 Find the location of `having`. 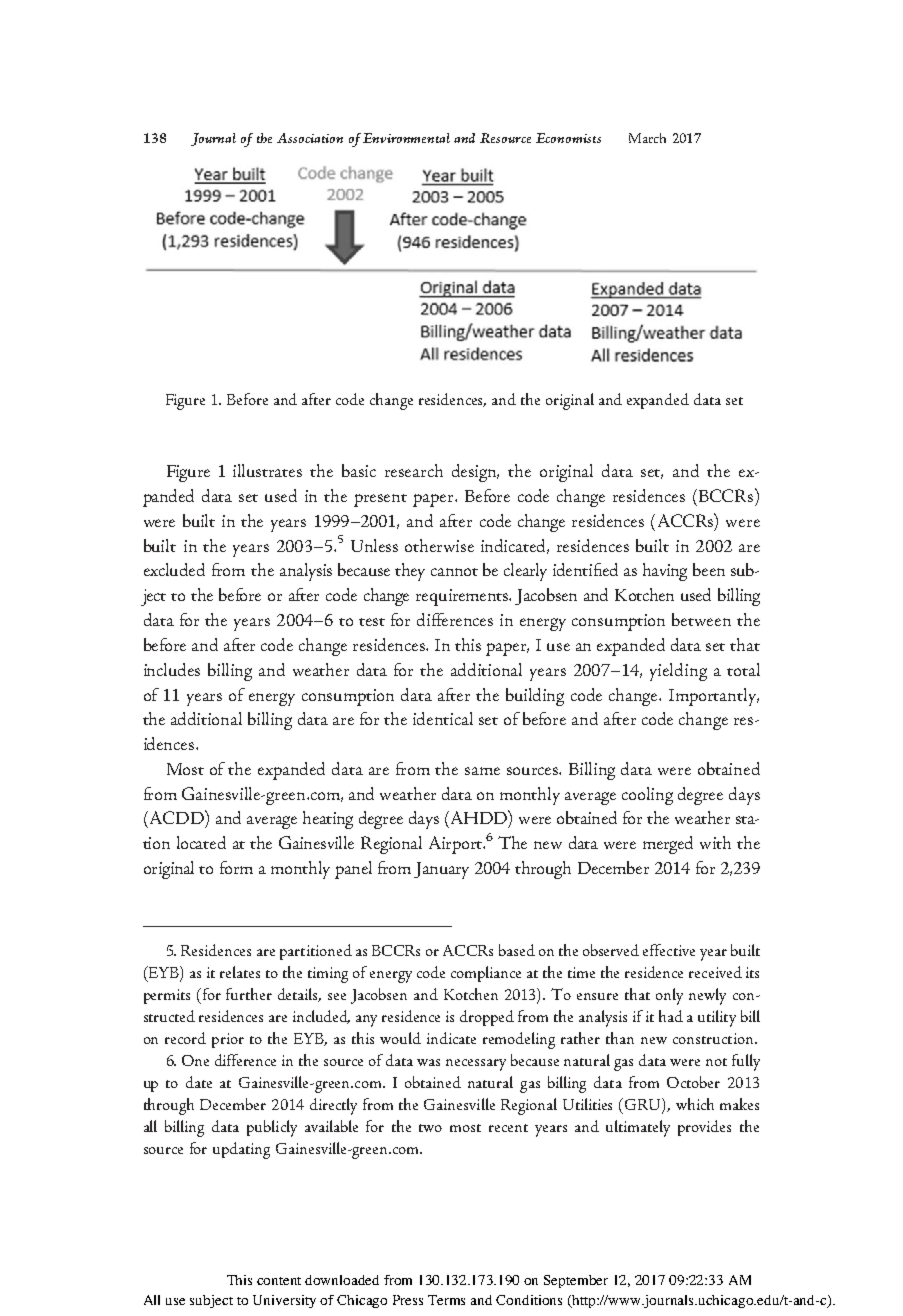

having is located at coordinates (665, 572).
